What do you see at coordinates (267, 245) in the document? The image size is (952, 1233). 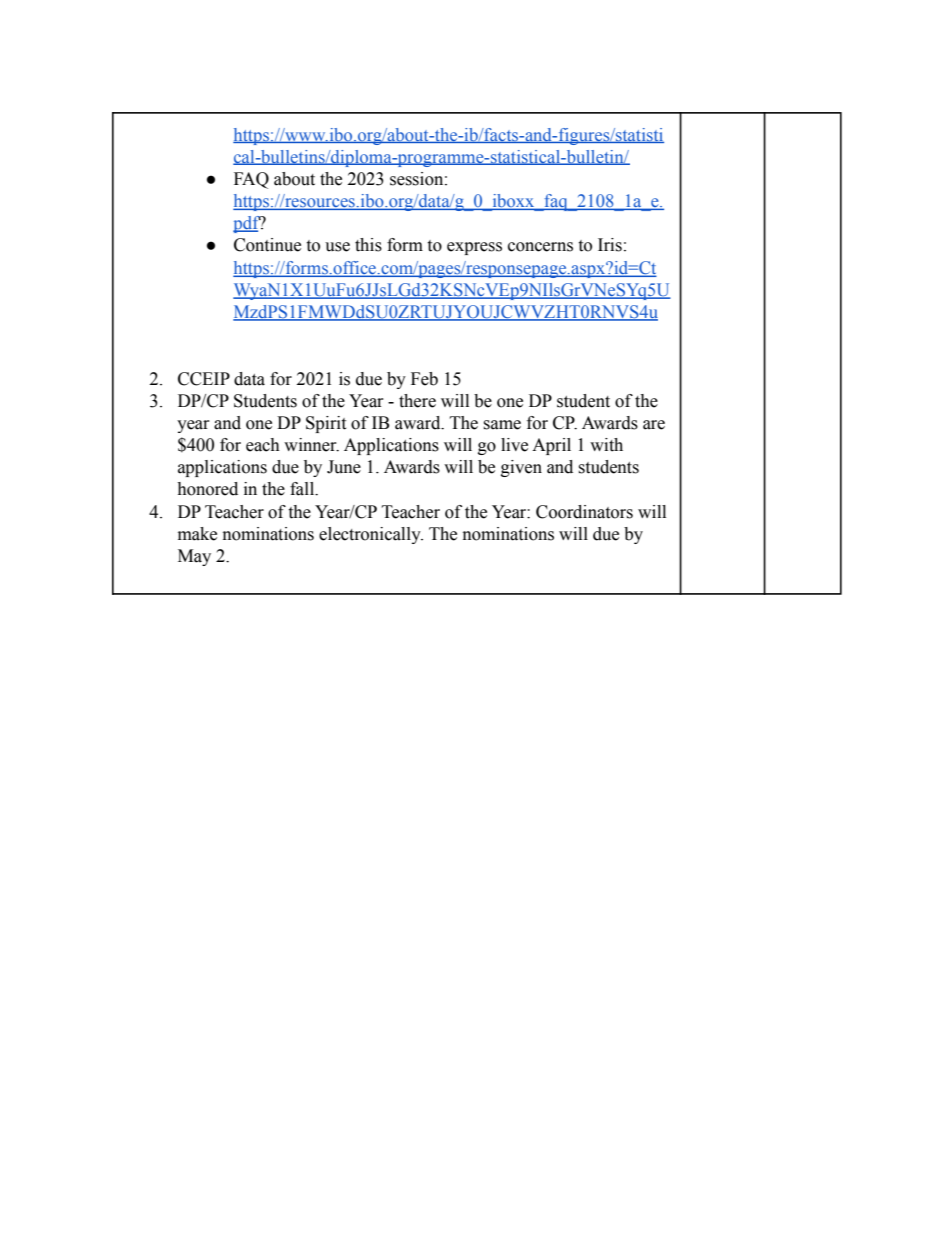 I see `Continue` at bounding box center [267, 245].
